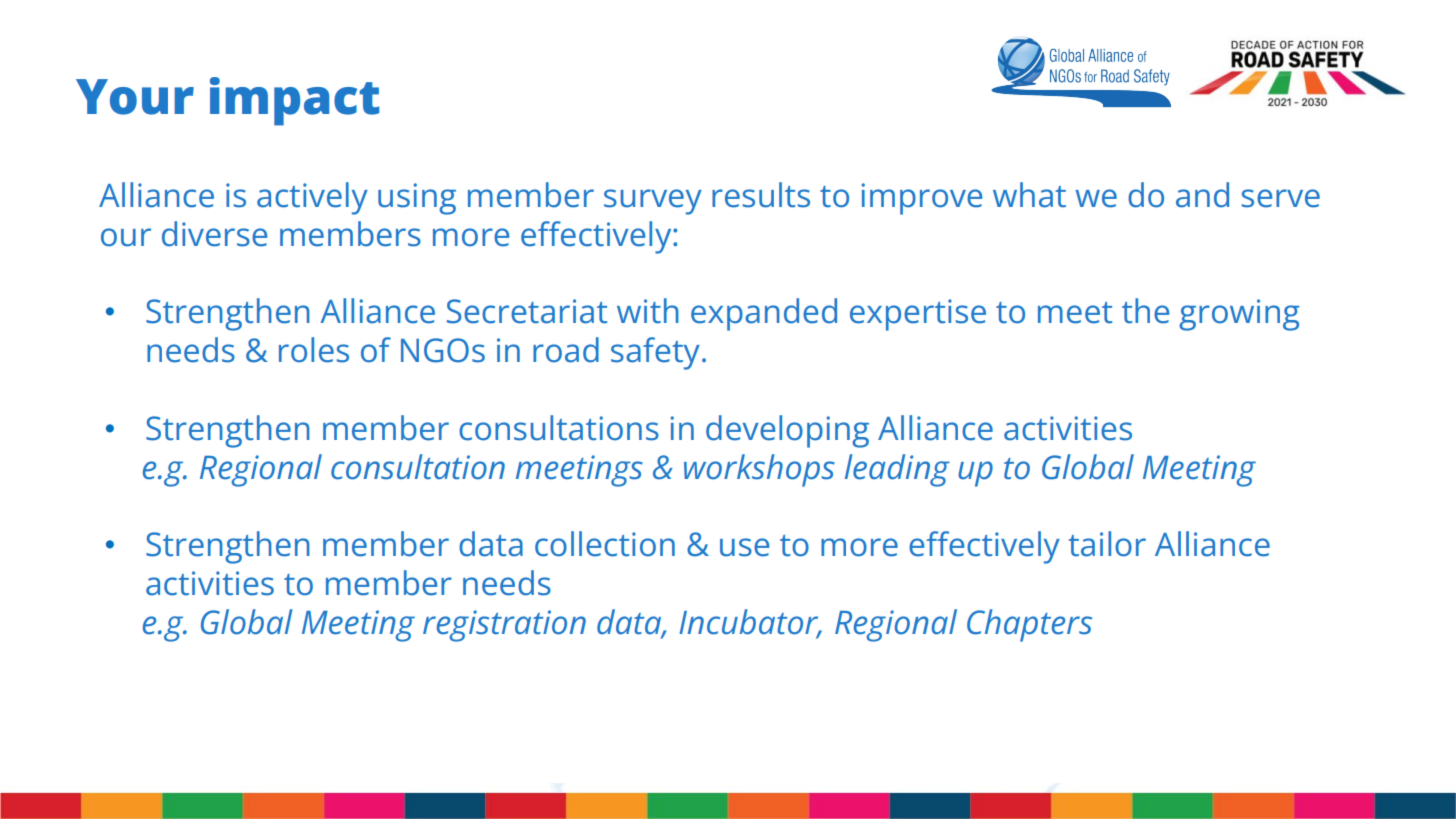  What do you see at coordinates (214, 234) in the page?
I see `diverse` at bounding box center [214, 234].
